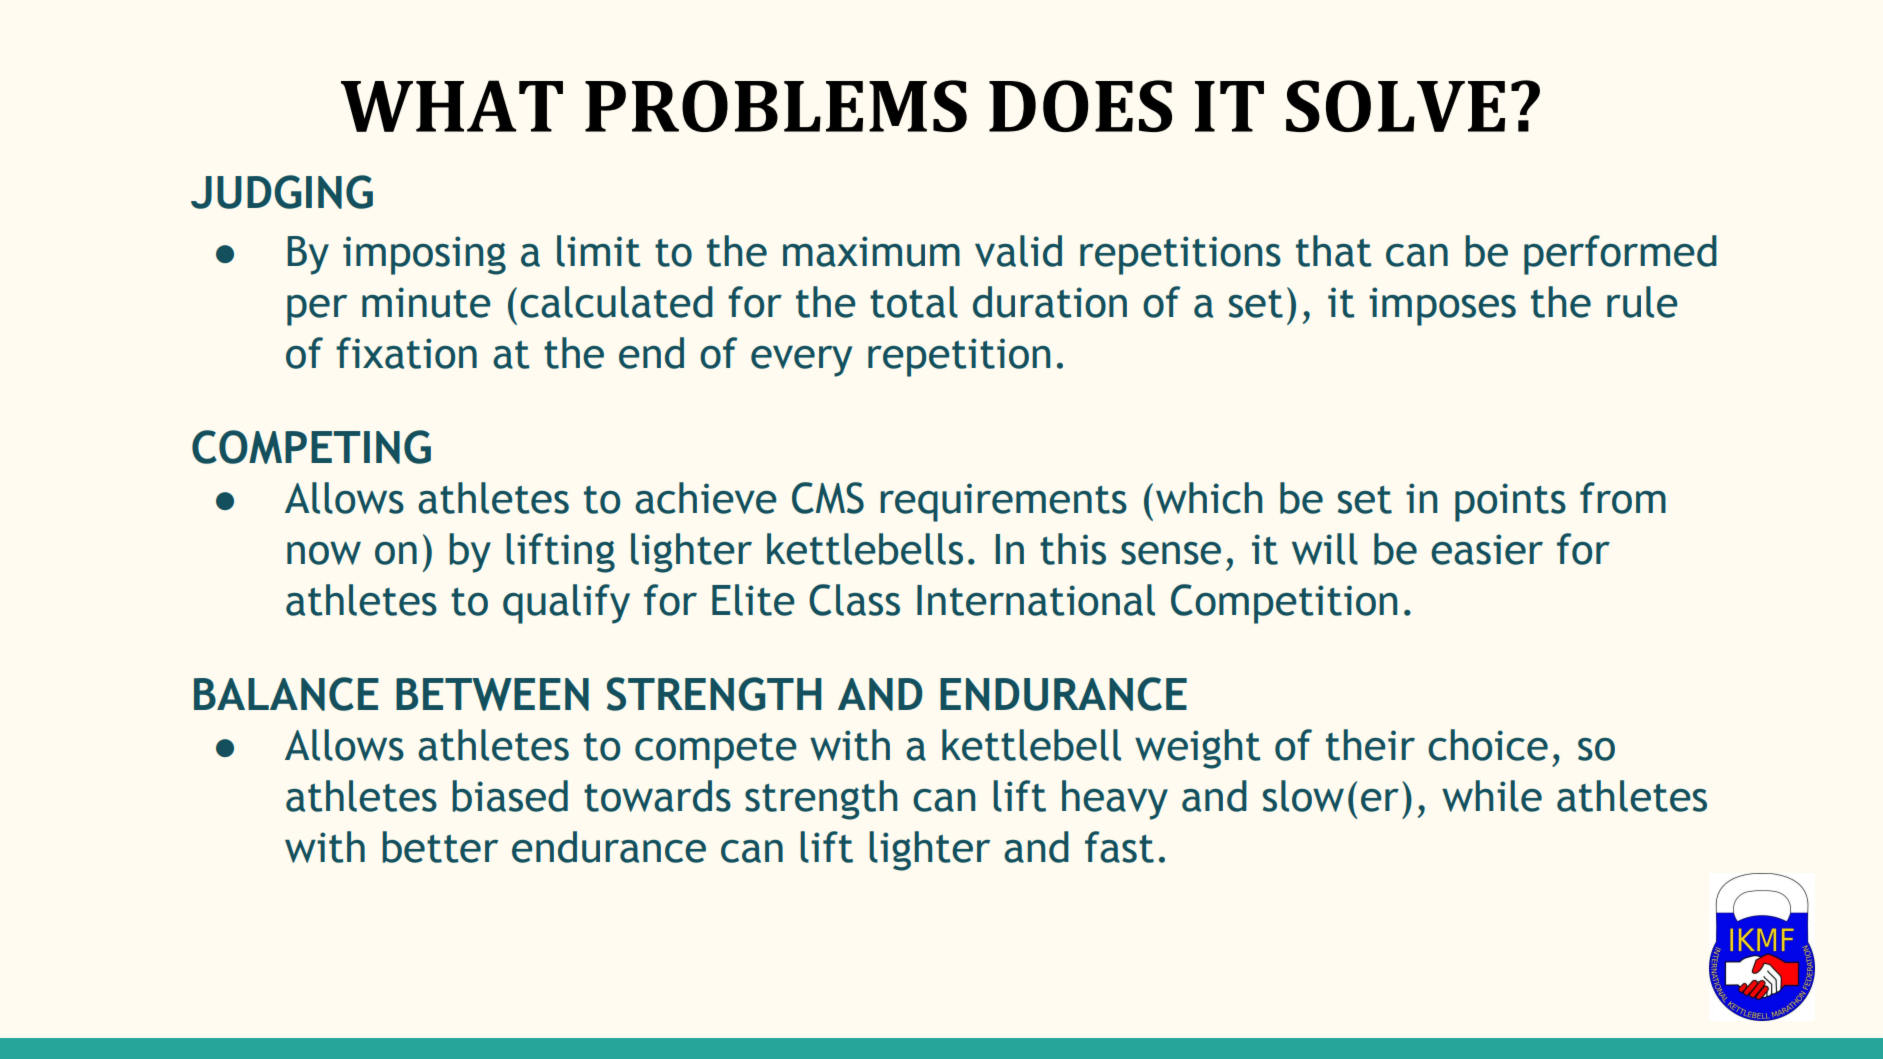 Image resolution: width=1883 pixels, height=1059 pixels. Describe the element at coordinates (440, 847) in the screenshot. I see `better` at that location.
